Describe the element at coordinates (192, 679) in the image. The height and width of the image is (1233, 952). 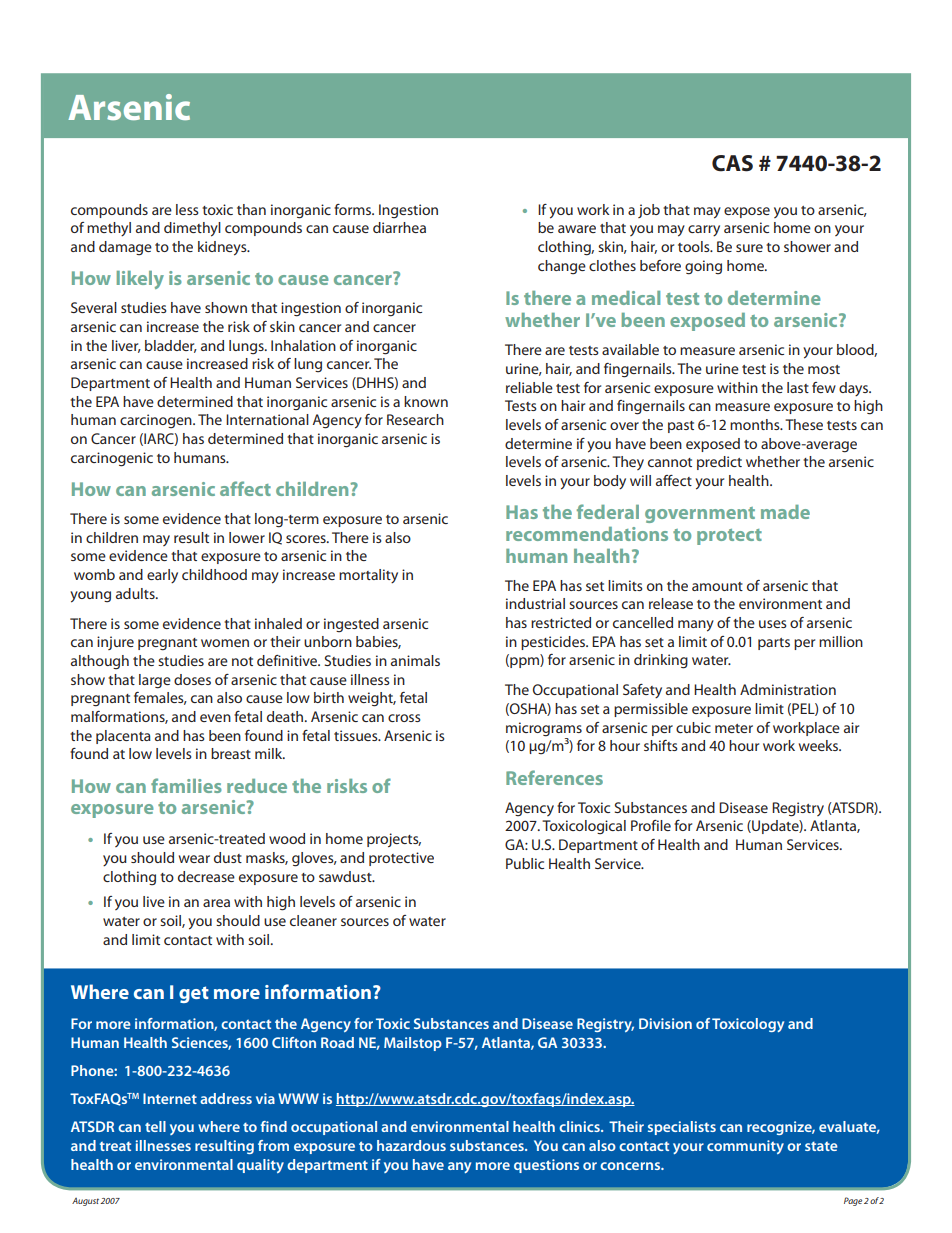
I see `doses` at that location.
